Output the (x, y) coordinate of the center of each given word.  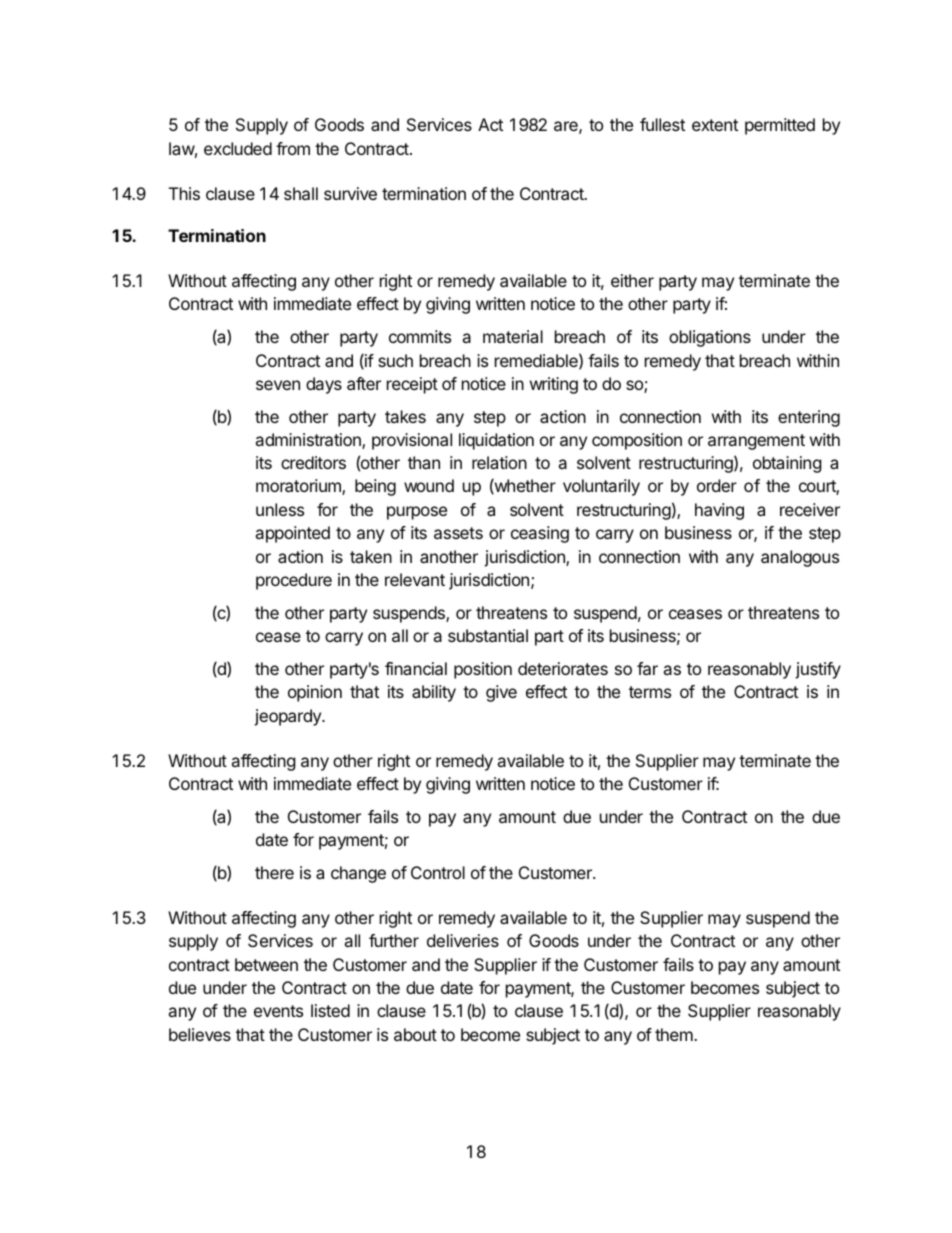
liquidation (496, 441)
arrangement (756, 442)
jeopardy (288, 717)
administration (309, 441)
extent (715, 125)
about (415, 1034)
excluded (238, 148)
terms (650, 692)
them (674, 1034)
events (278, 1011)
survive (350, 193)
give (501, 693)
